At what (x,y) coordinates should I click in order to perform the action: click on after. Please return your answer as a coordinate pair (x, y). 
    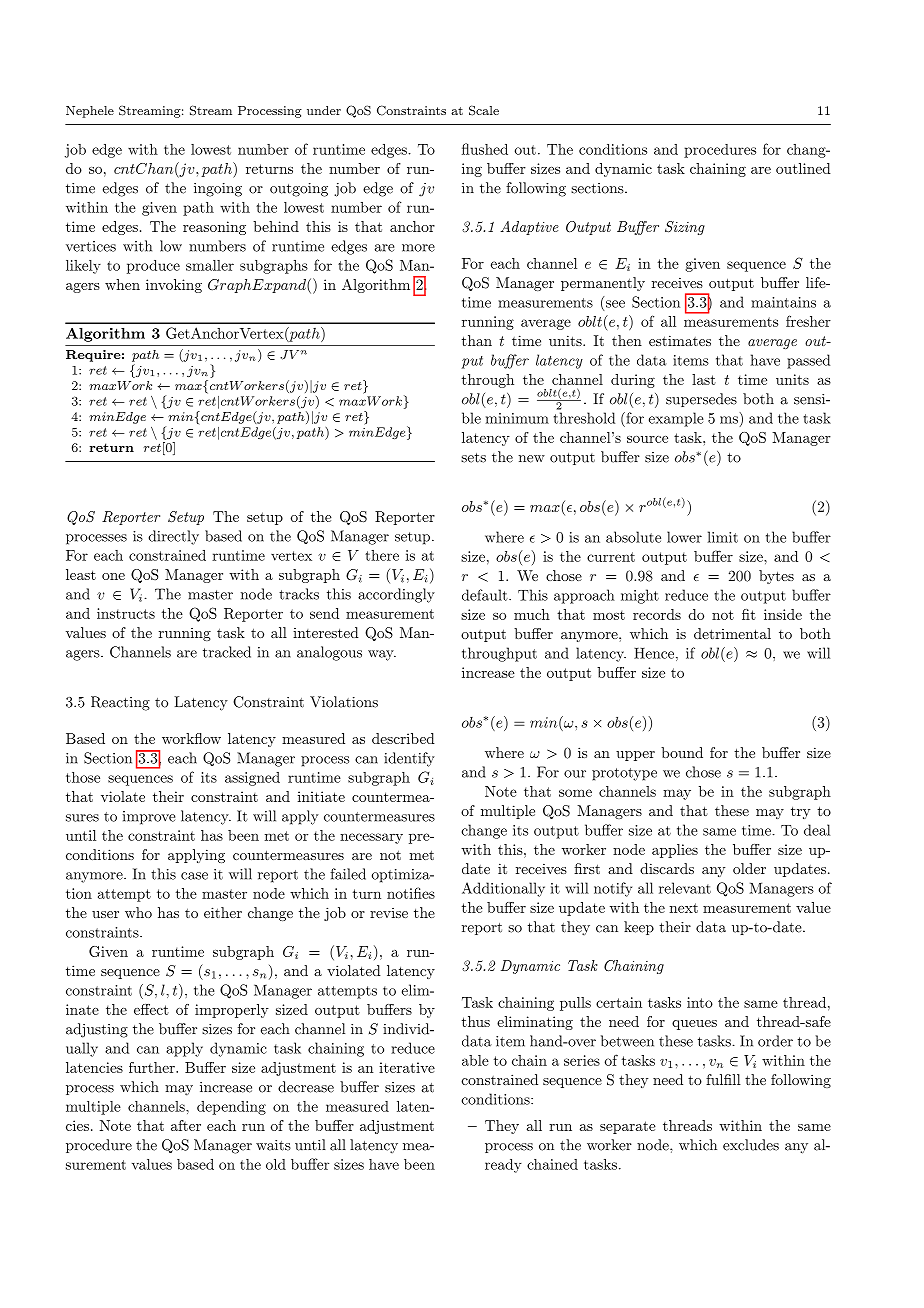
    Looking at the image, I should click on (186, 1125).
